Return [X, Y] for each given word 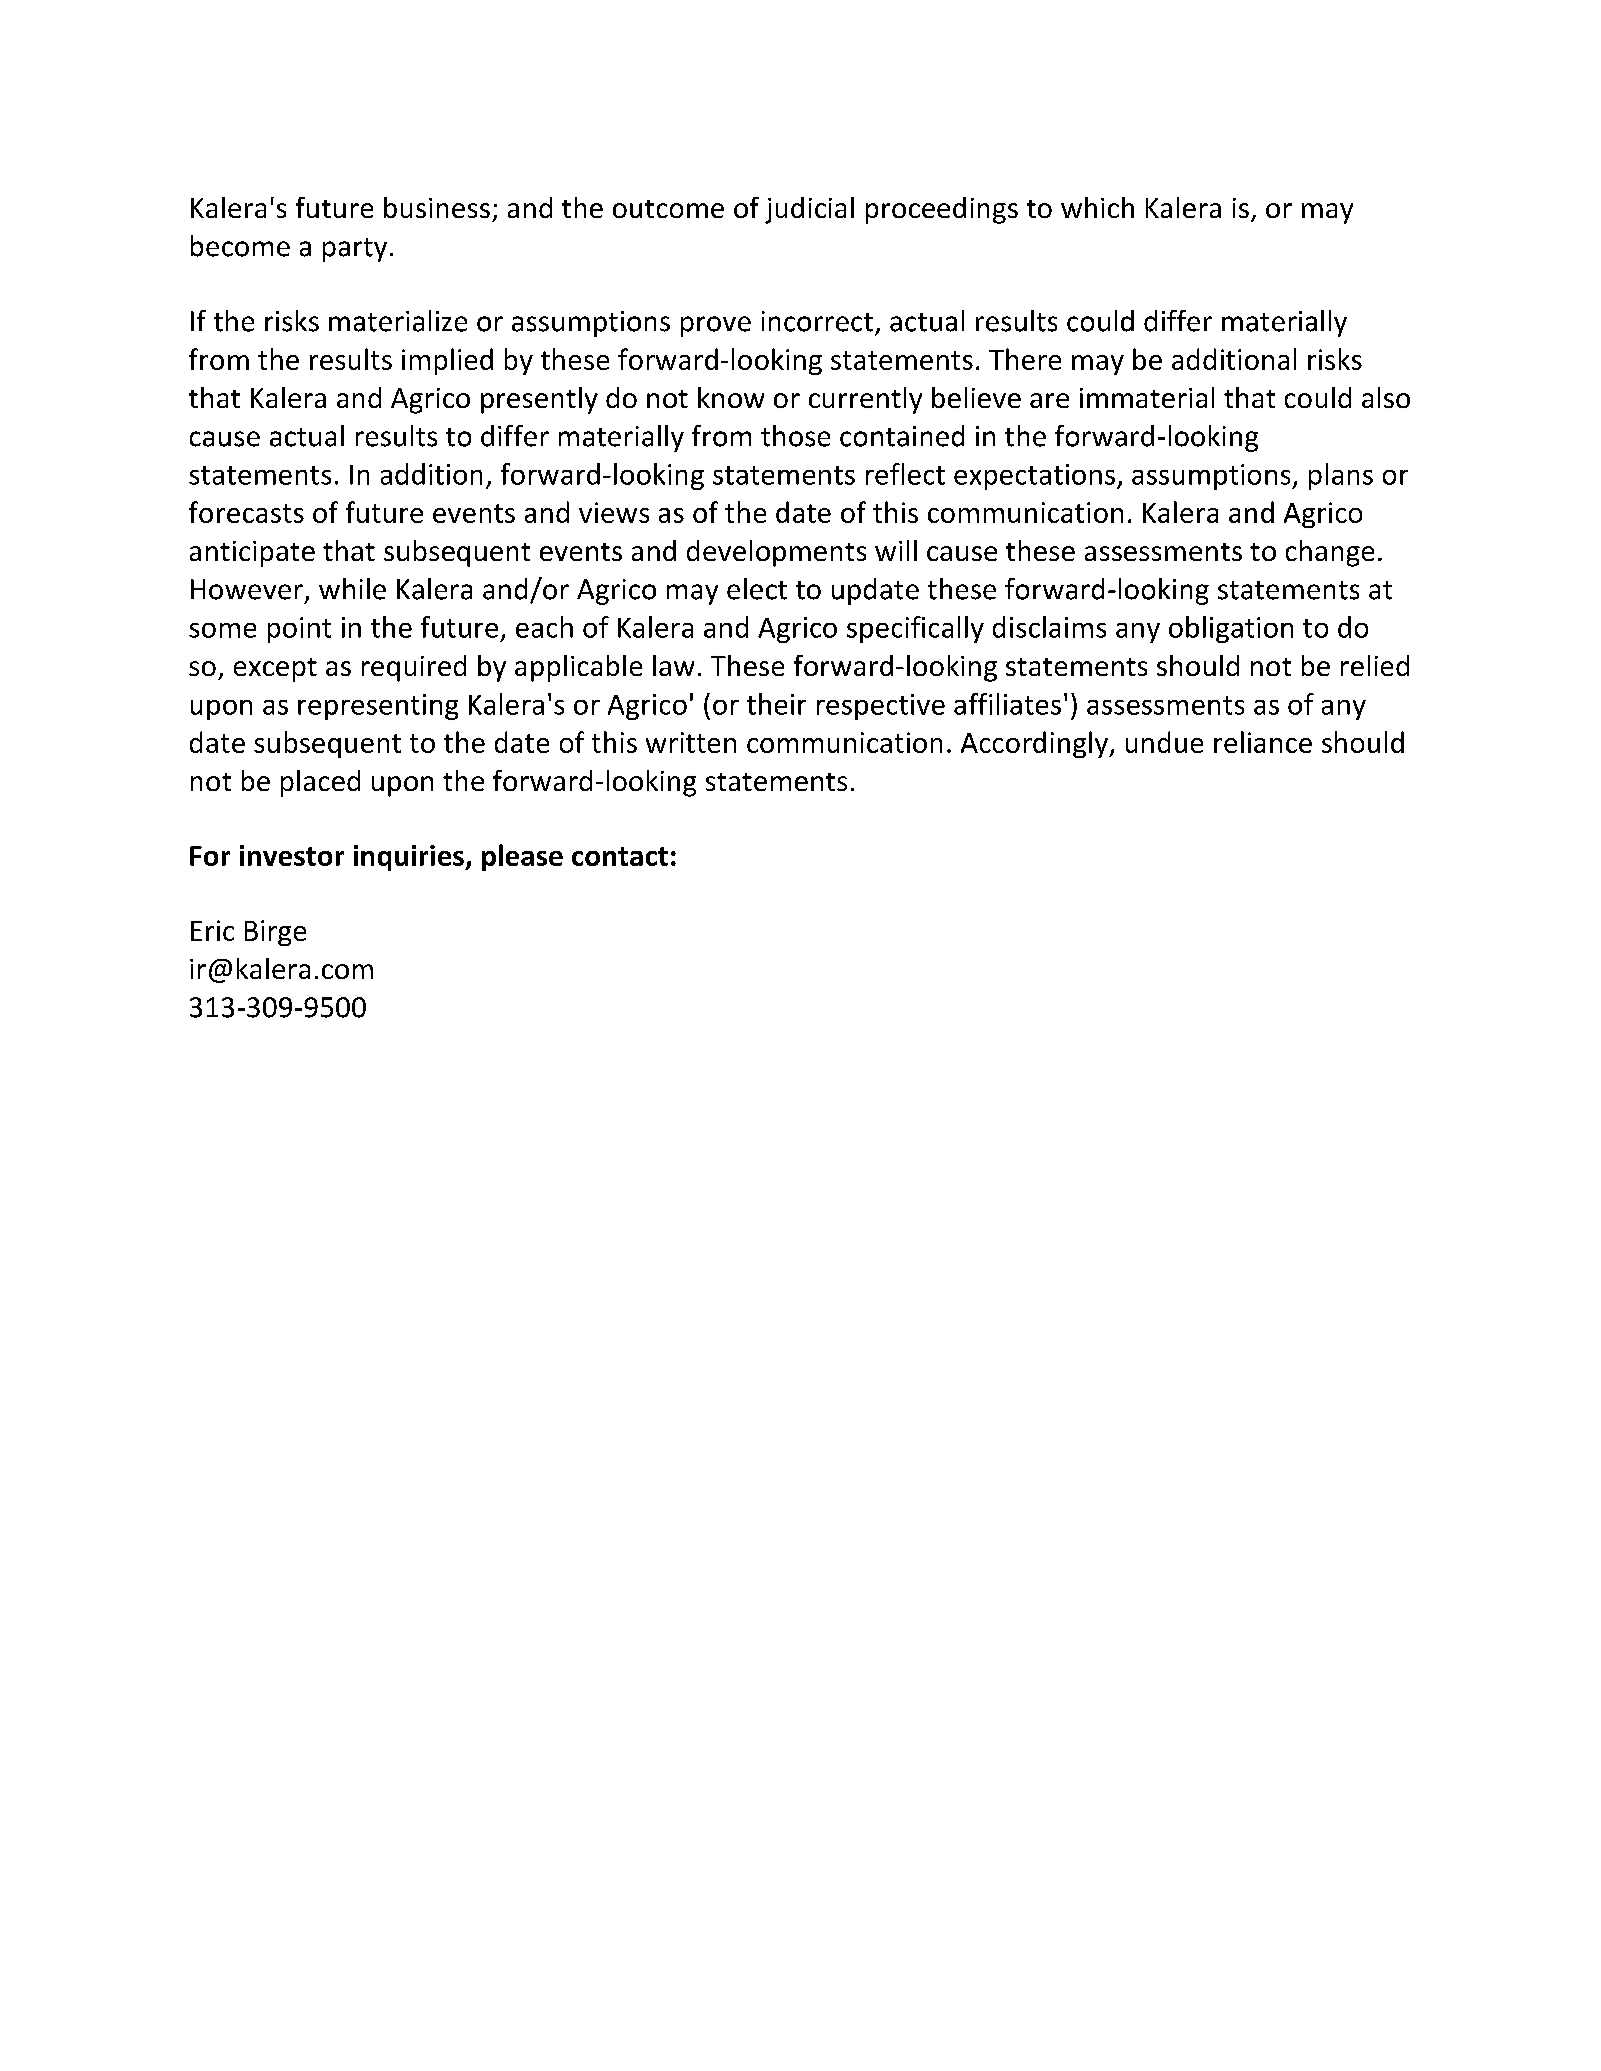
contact [620, 856]
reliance [1263, 742]
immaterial [1147, 397]
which [1097, 207]
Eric [212, 930]
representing [378, 707]
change [1330, 553]
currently [865, 400]
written [691, 742]
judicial [809, 210]
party [355, 250]
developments [776, 553]
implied [447, 361]
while [352, 589]
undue [1164, 742]
